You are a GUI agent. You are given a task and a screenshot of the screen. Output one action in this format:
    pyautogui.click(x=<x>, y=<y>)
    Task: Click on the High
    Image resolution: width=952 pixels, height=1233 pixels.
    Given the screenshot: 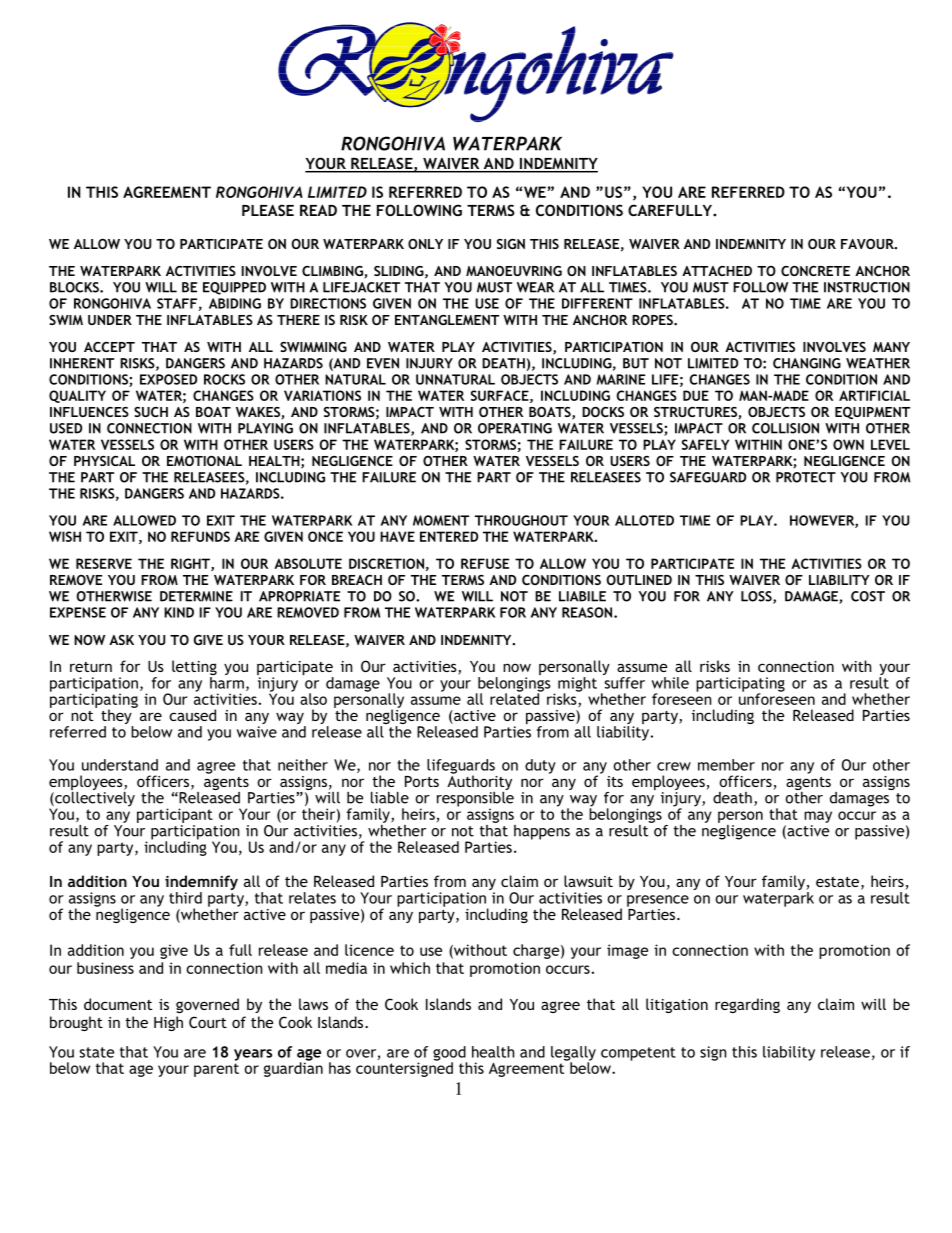 What is the action you would take?
    pyautogui.click(x=168, y=1023)
